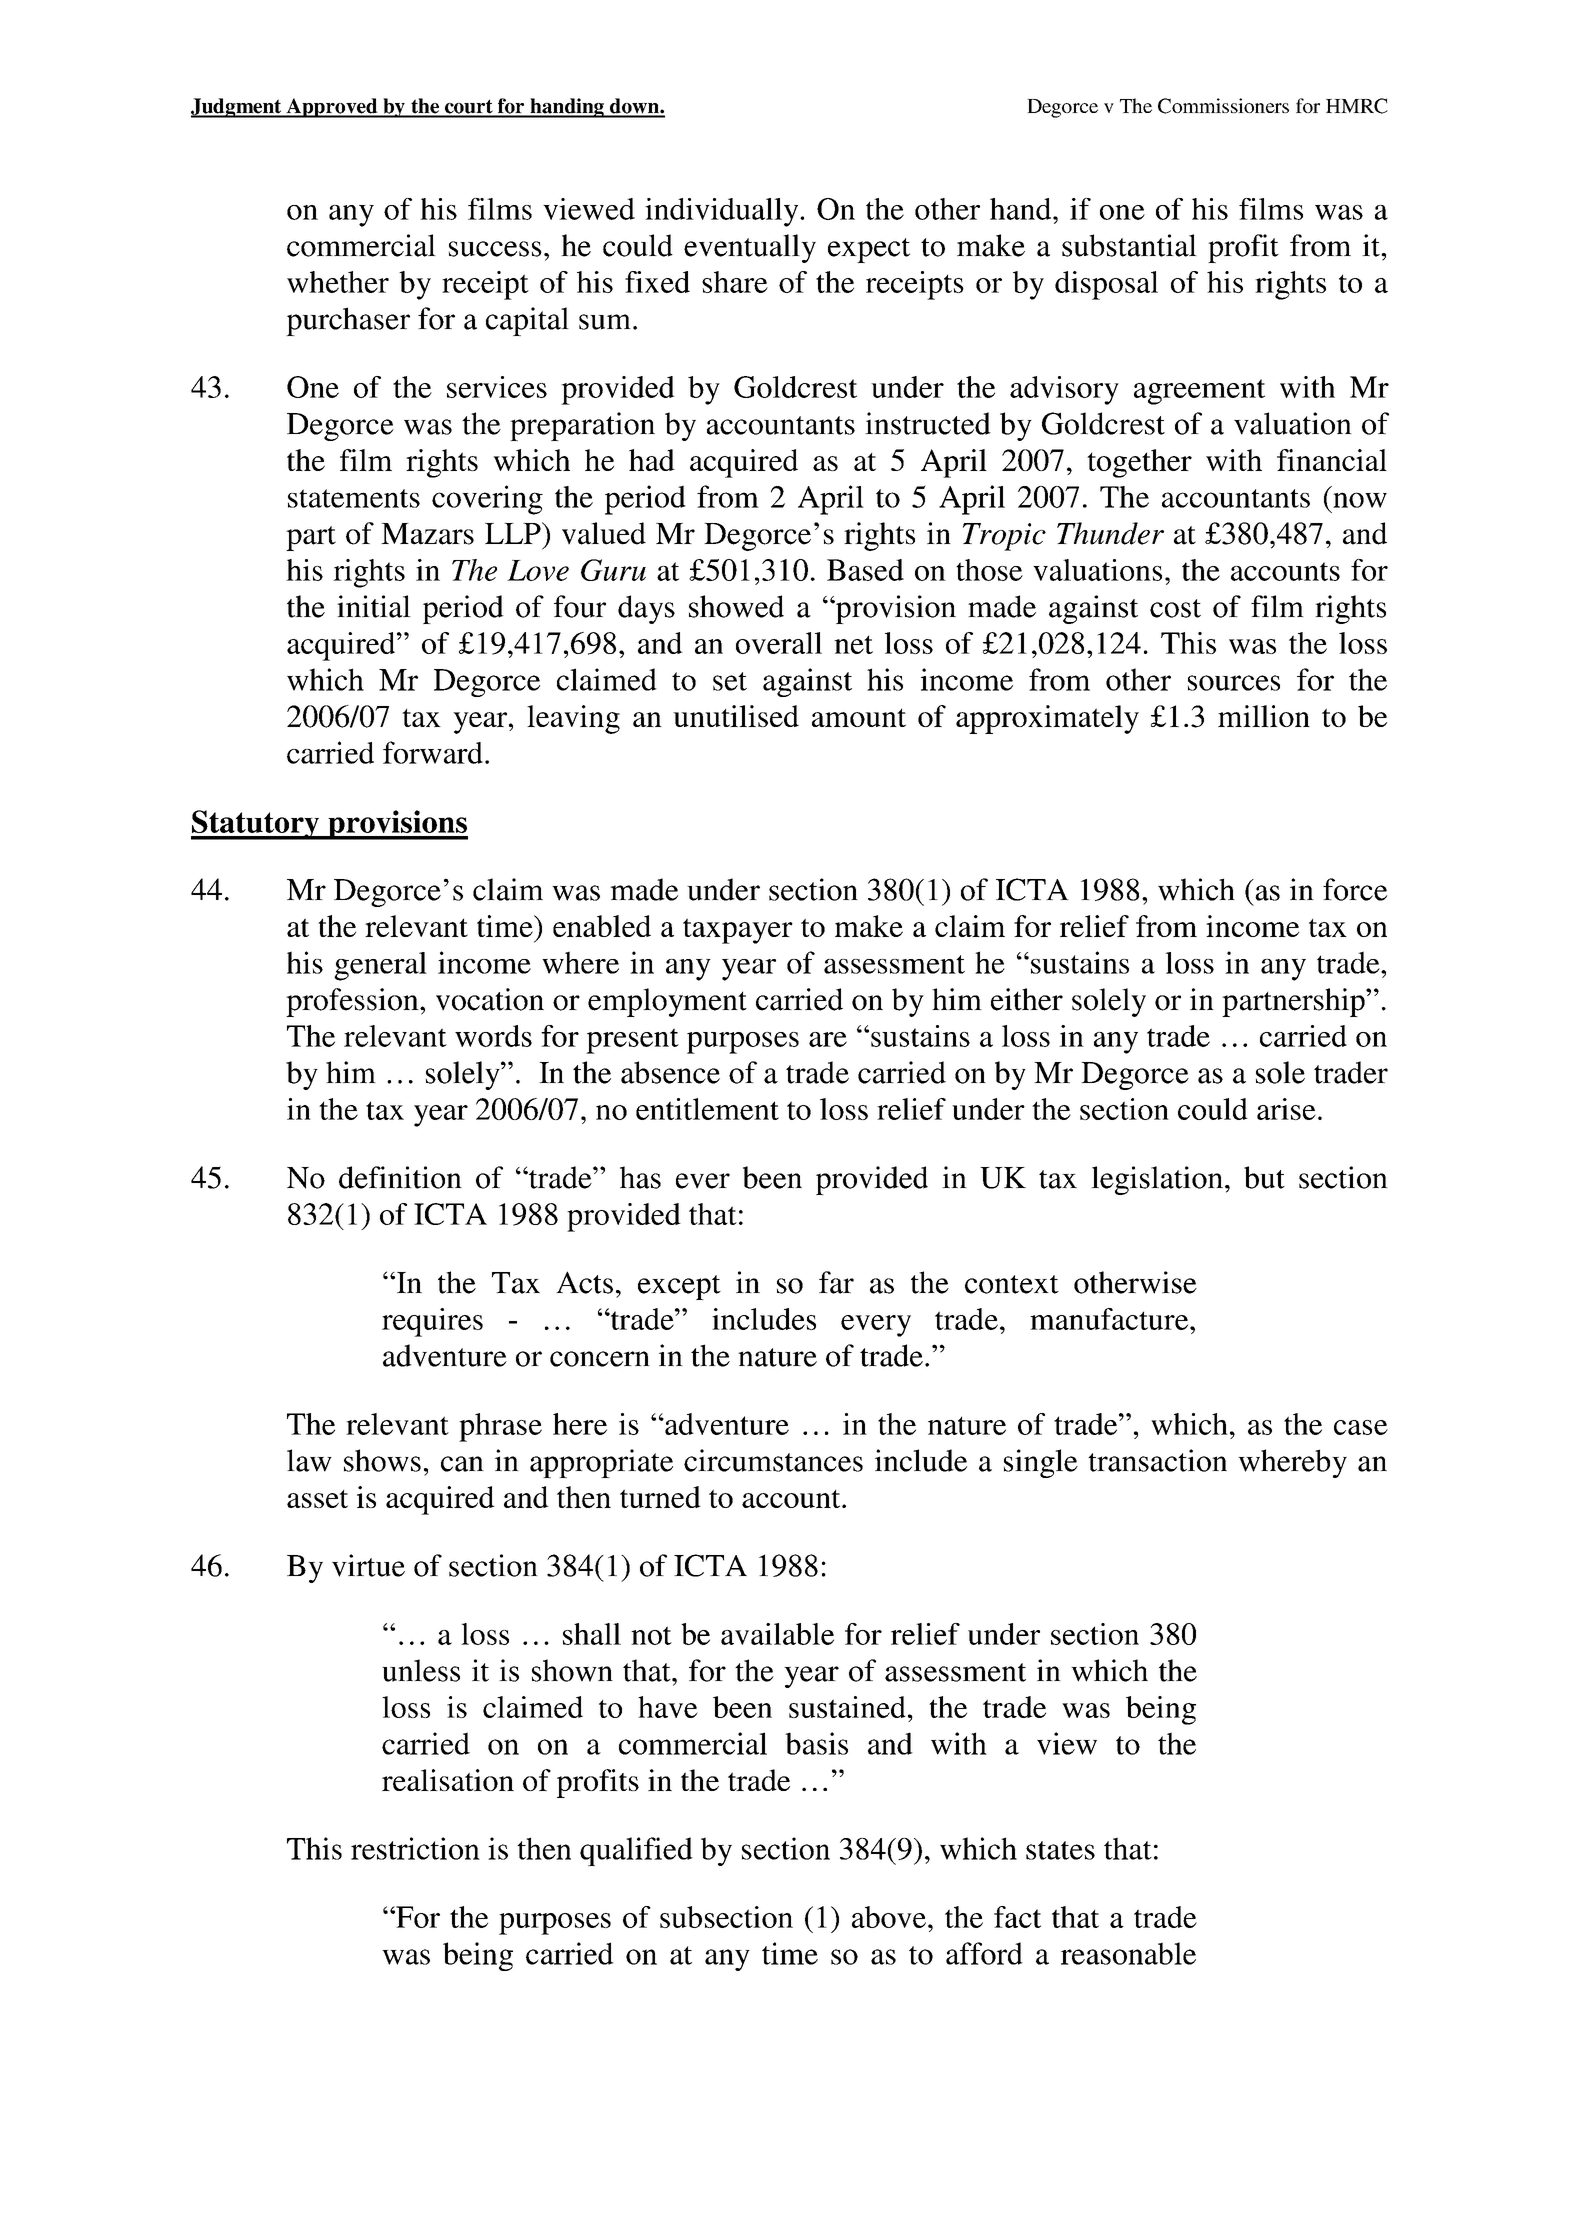 Image resolution: width=1578 pixels, height=2232 pixels. Describe the element at coordinates (1223, 106) in the screenshot. I see `Commissioners` at that location.
